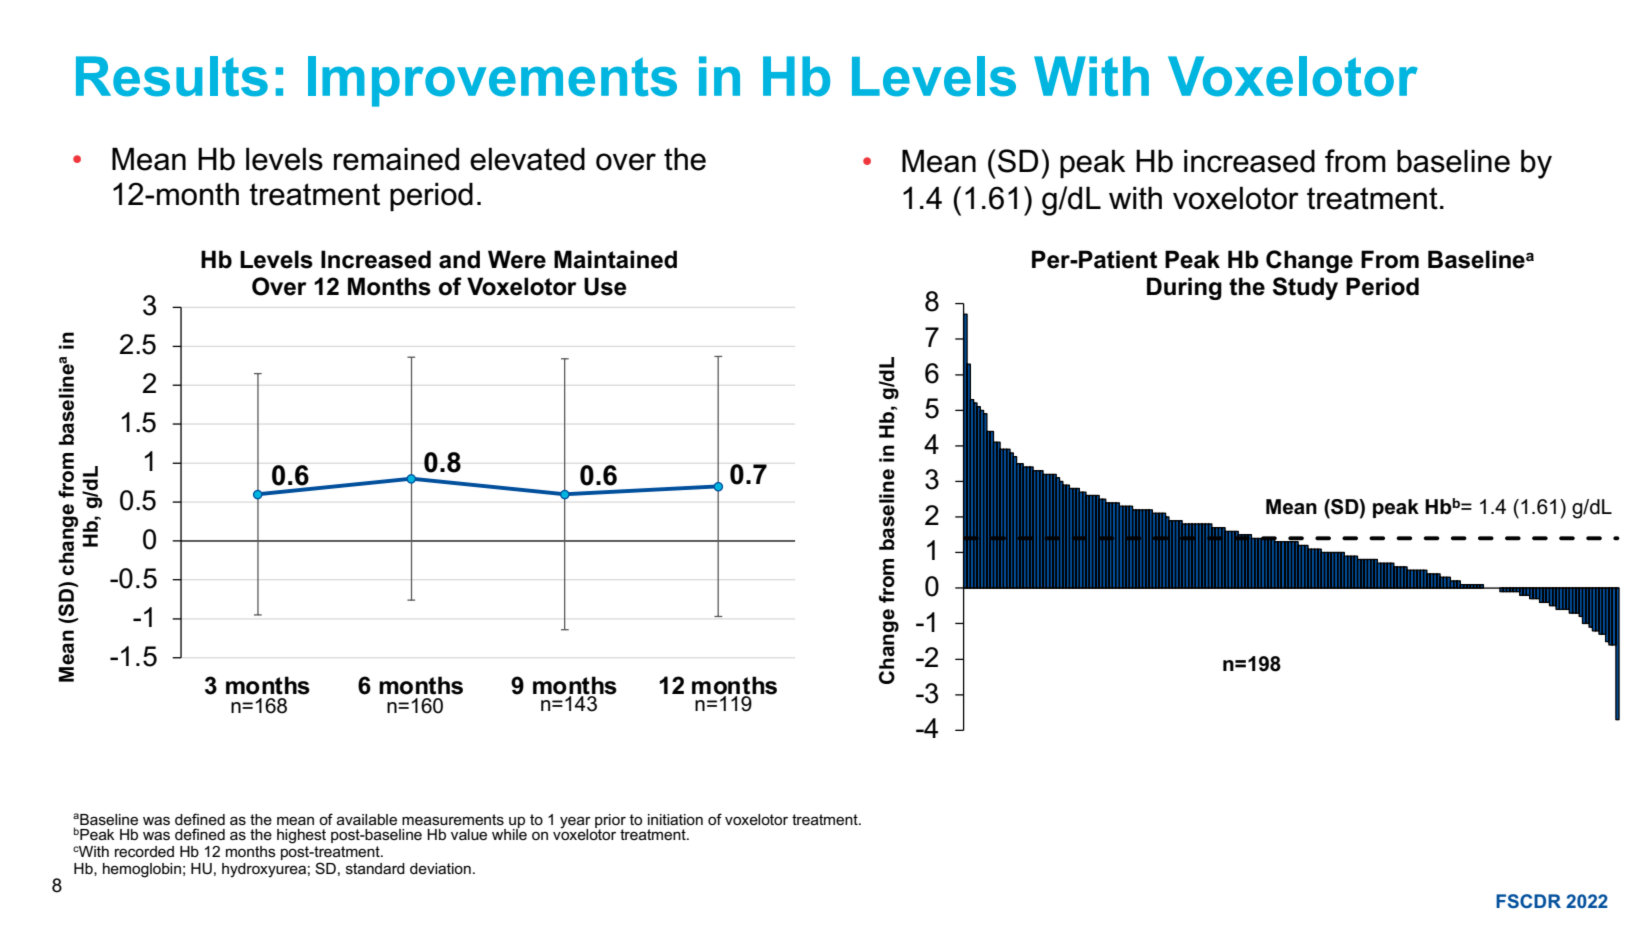 This document has height=929, width=1651. I want to click on Study, so click(1305, 288).
